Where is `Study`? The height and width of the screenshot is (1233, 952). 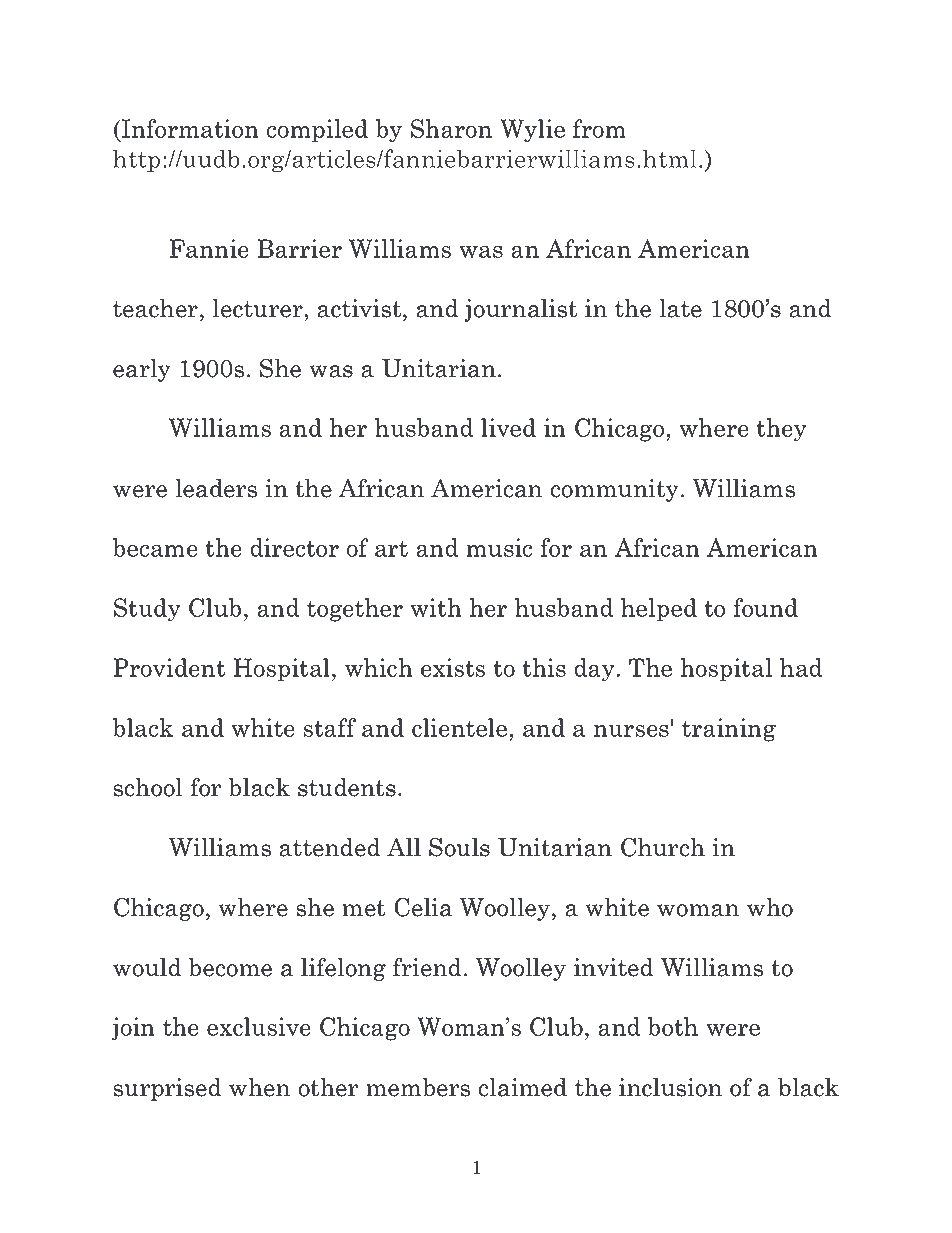
Study is located at coordinates (147, 610).
